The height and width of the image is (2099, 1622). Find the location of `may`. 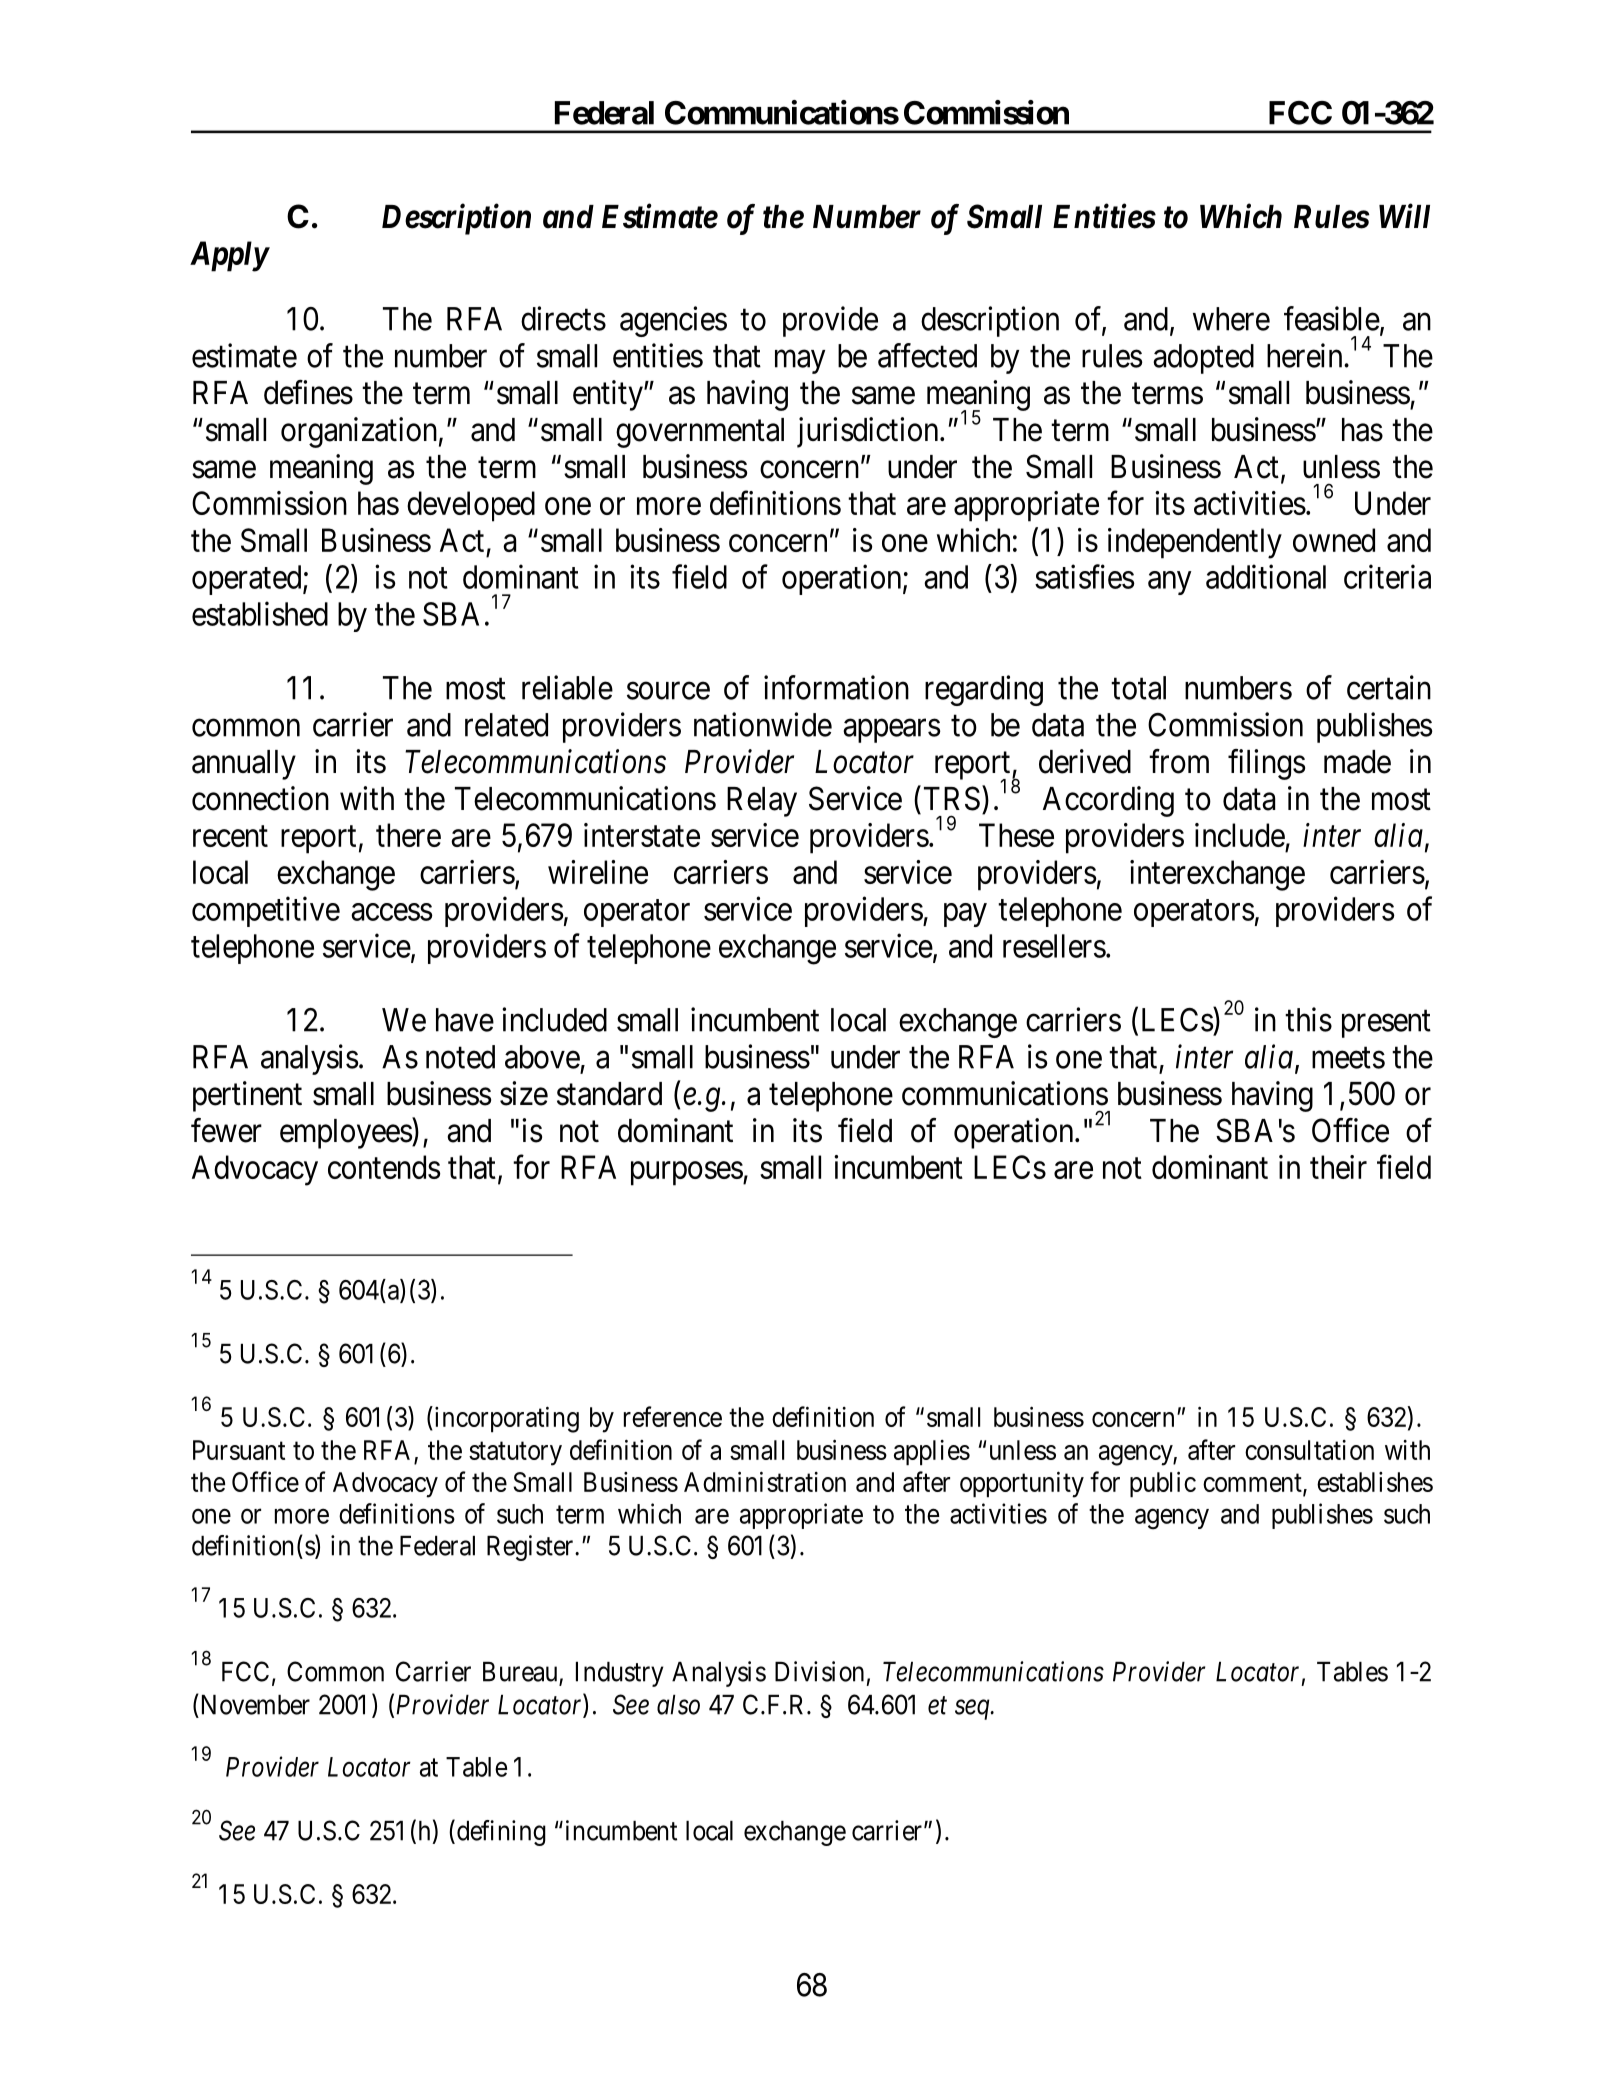

may is located at coordinates (800, 362).
